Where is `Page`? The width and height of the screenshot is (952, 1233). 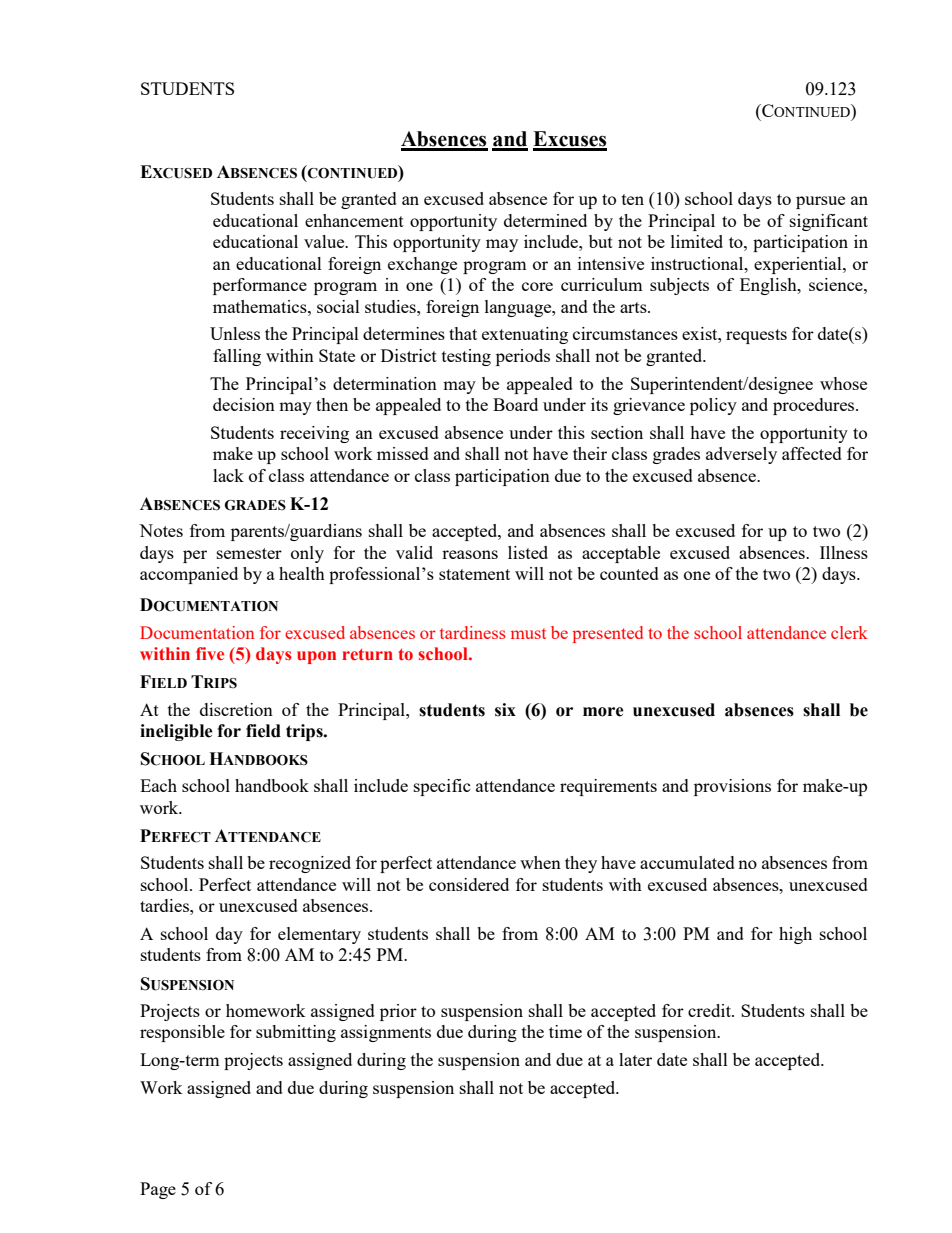
Page is located at coordinates (158, 1190).
